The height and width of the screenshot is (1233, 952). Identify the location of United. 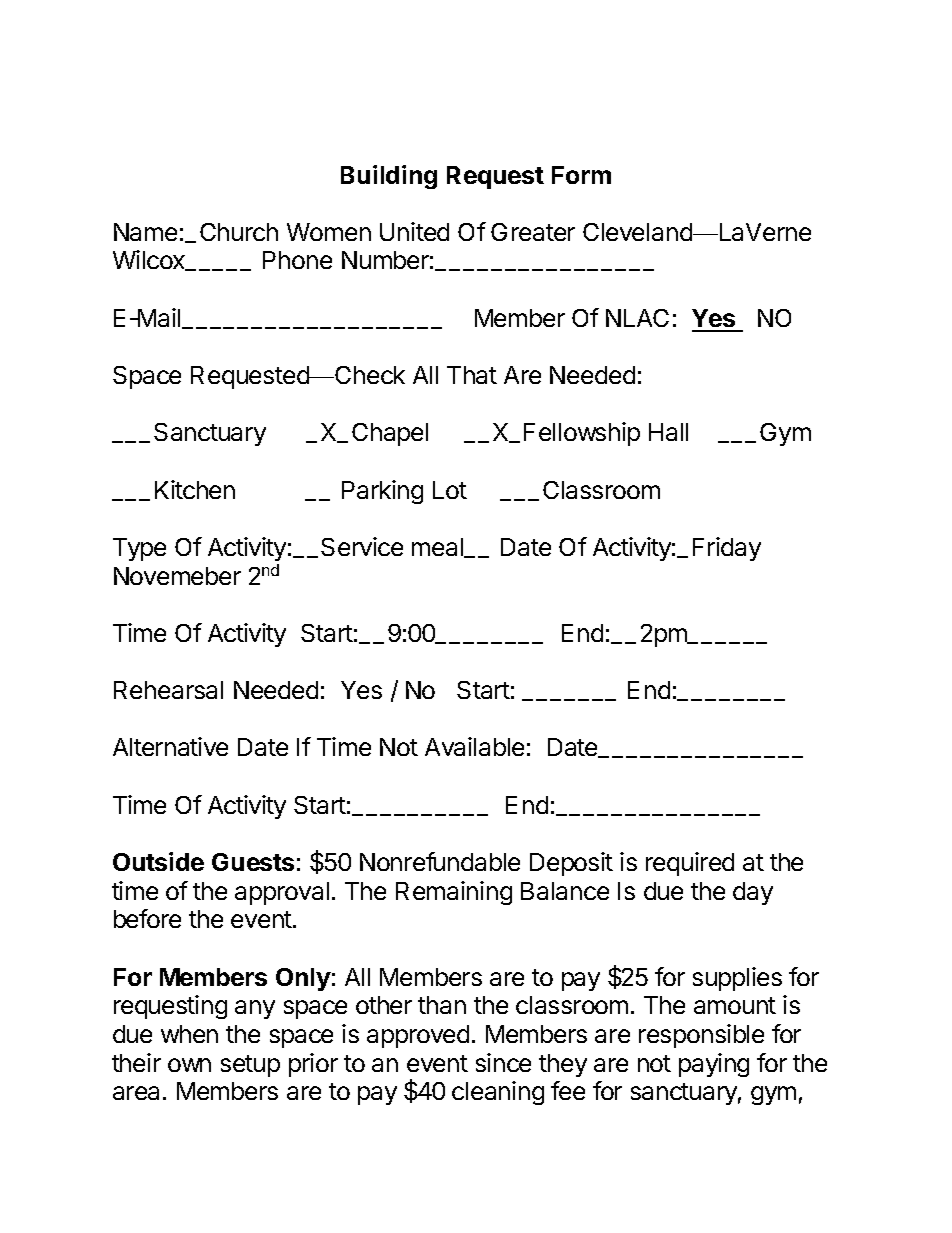
(414, 231).
